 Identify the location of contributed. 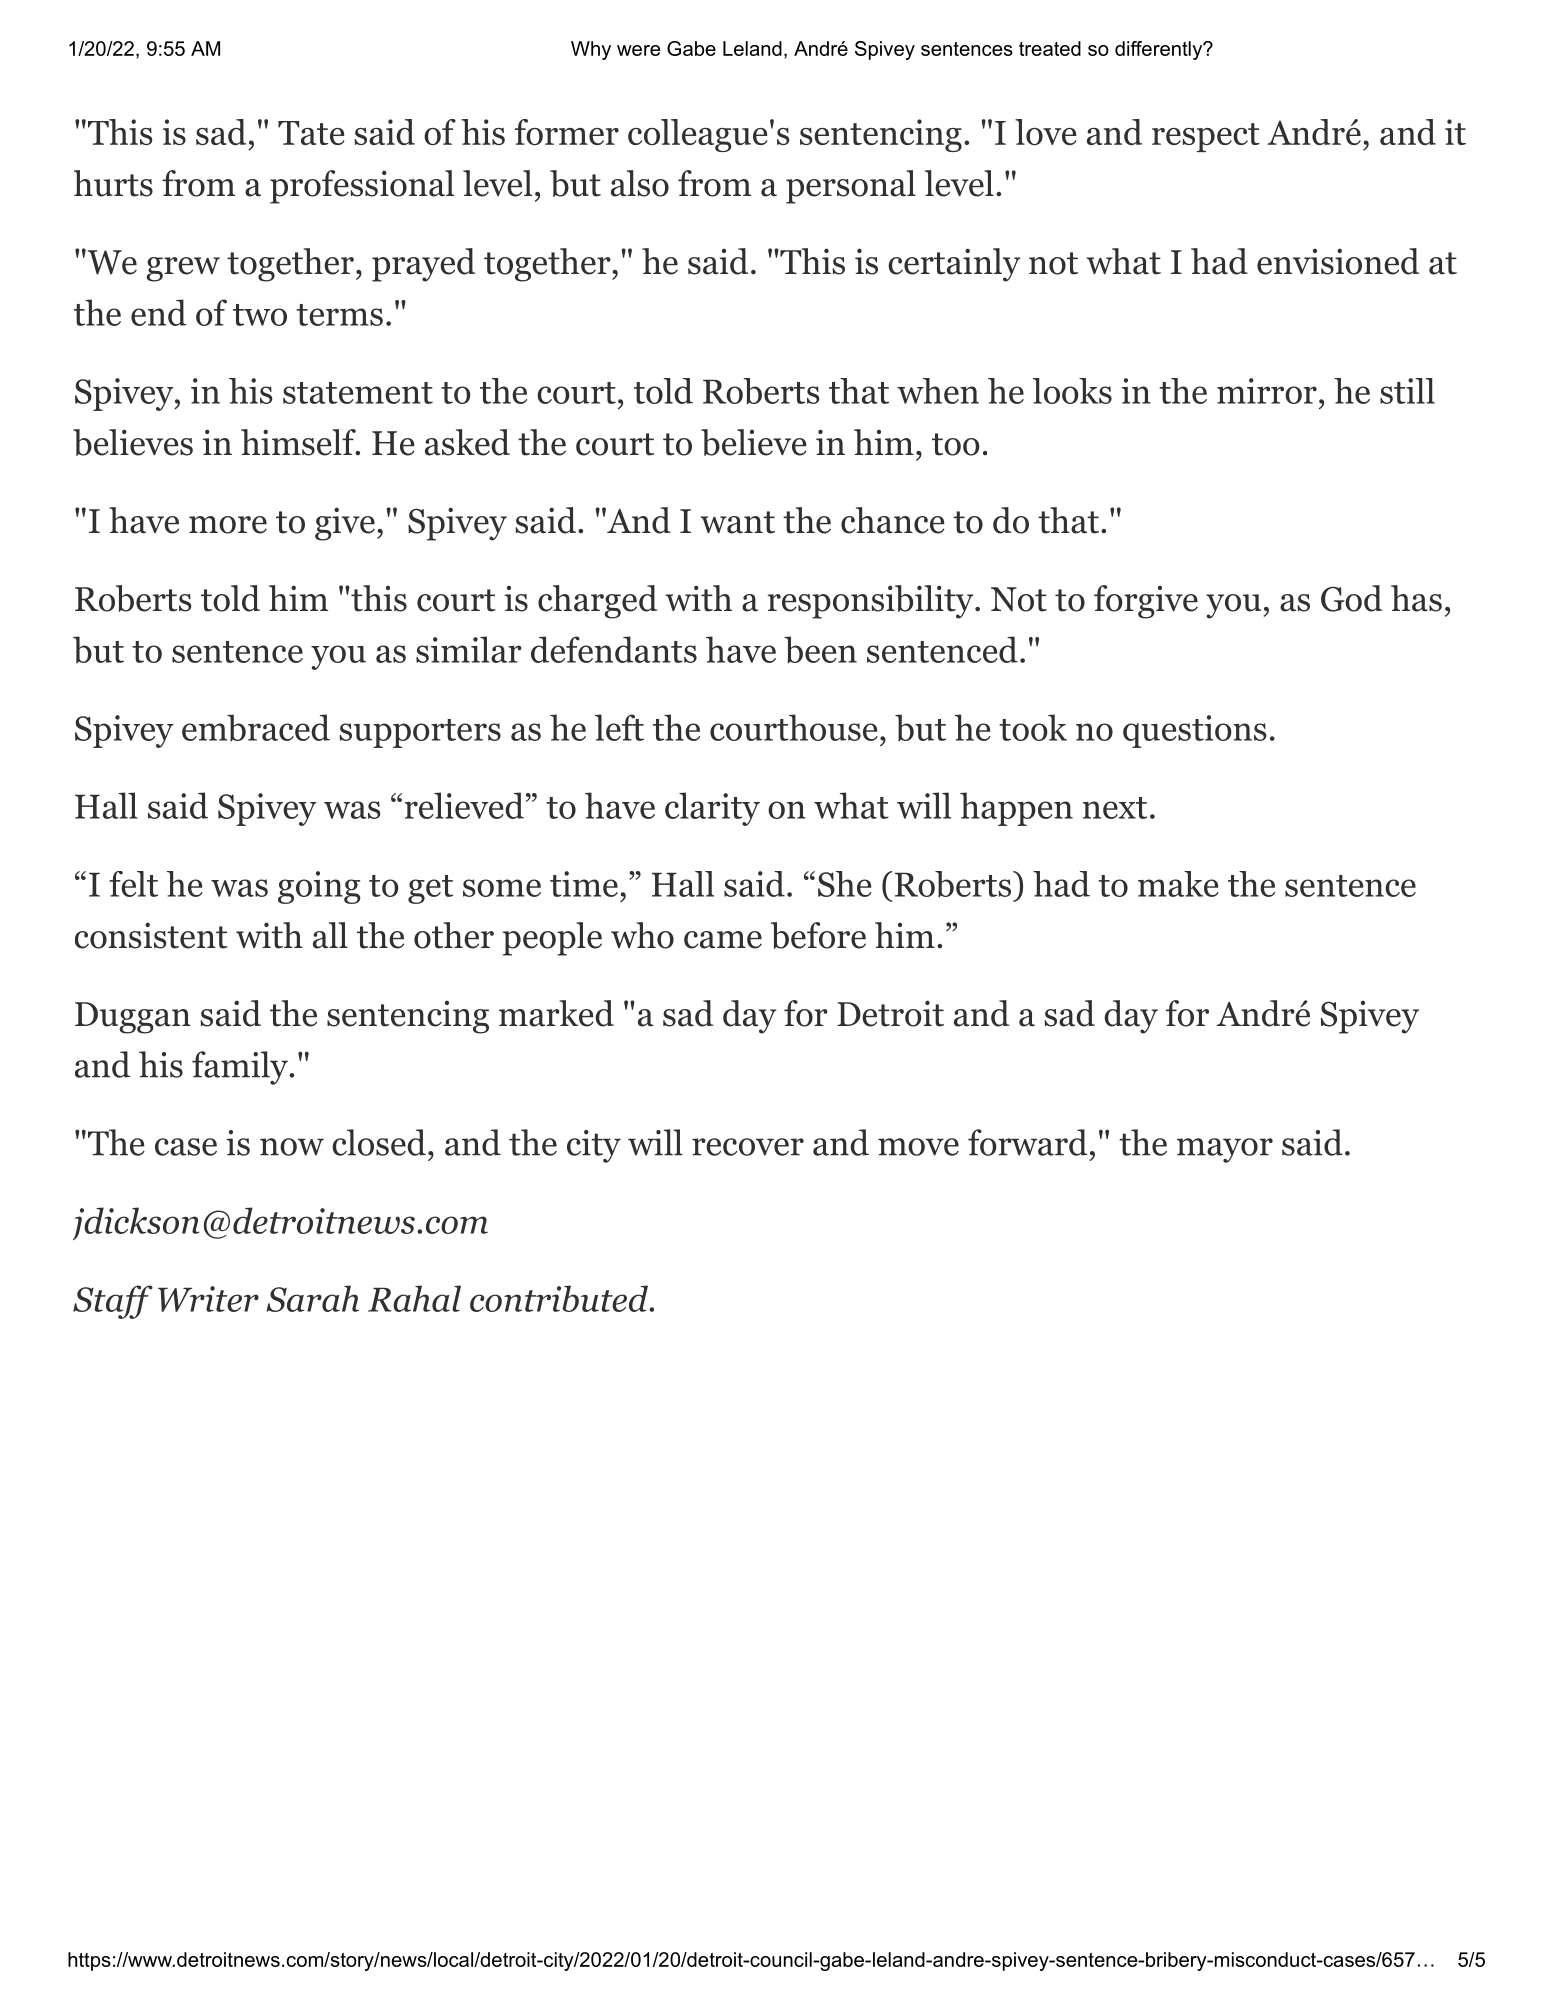
(560, 1298).
